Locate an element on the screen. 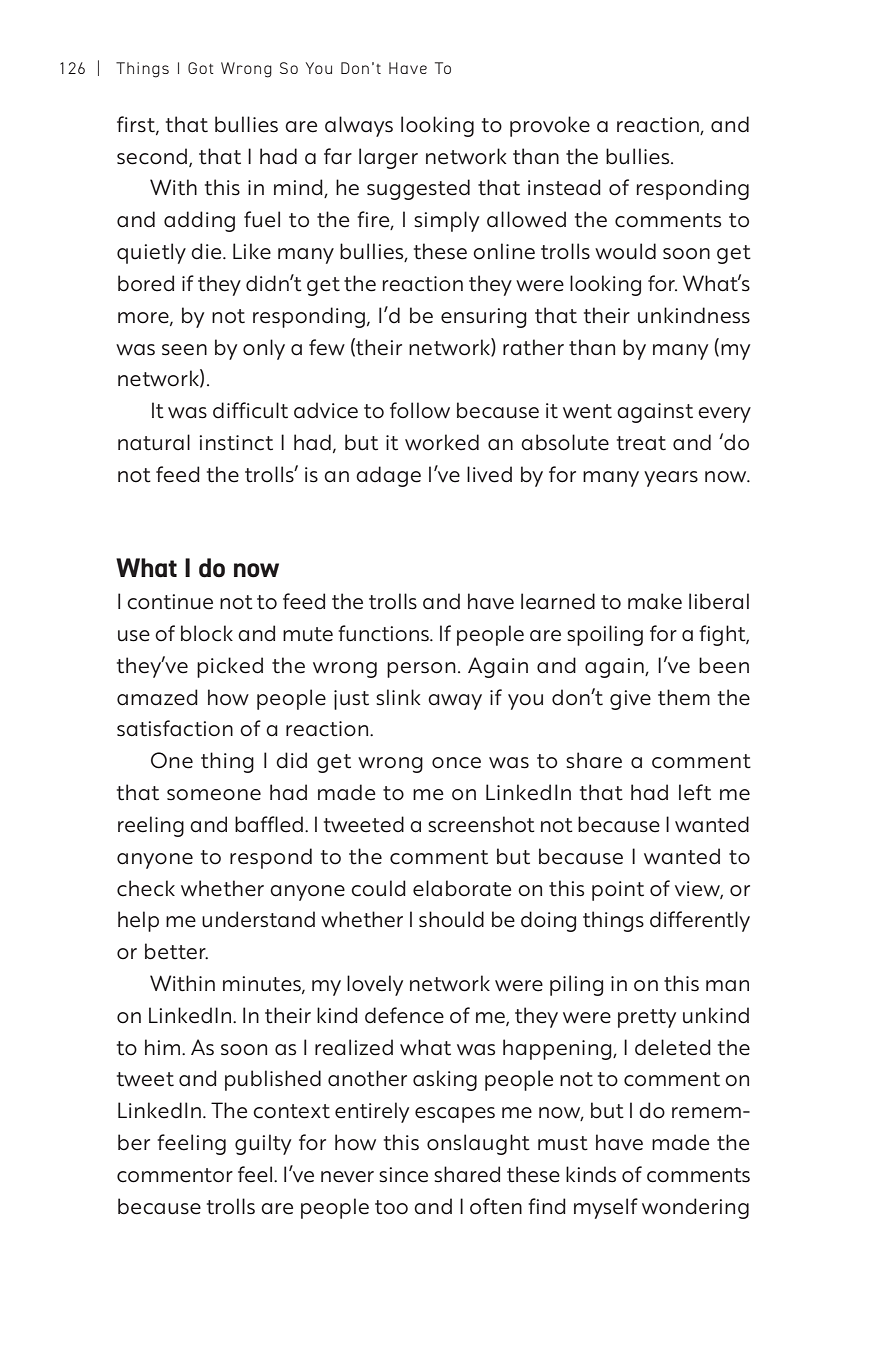 The width and height of the screenshot is (876, 1372). larger is located at coordinates (388, 158).
